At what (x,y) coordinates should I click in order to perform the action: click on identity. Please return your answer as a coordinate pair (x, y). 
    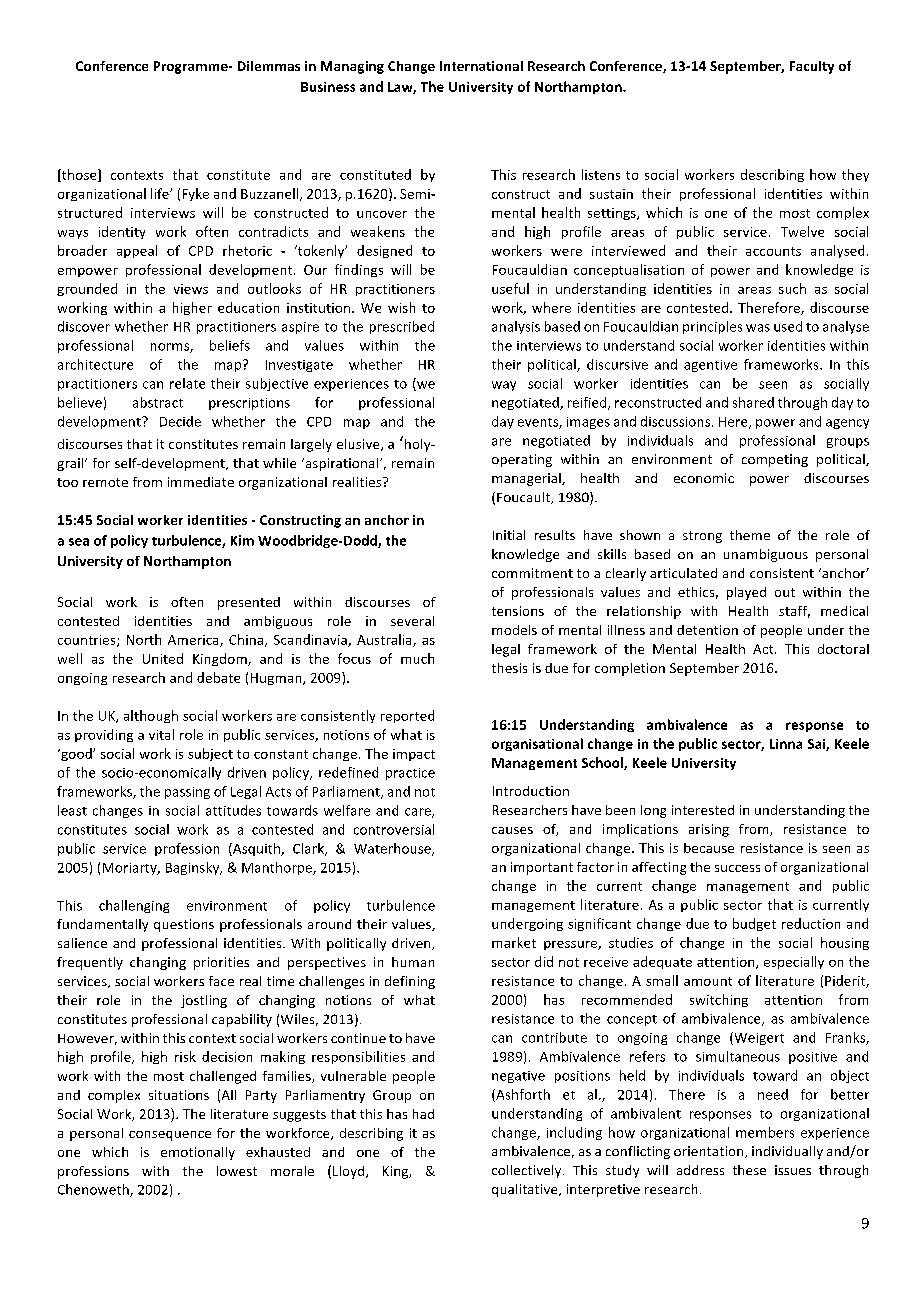
    Looking at the image, I should click on (122, 232).
